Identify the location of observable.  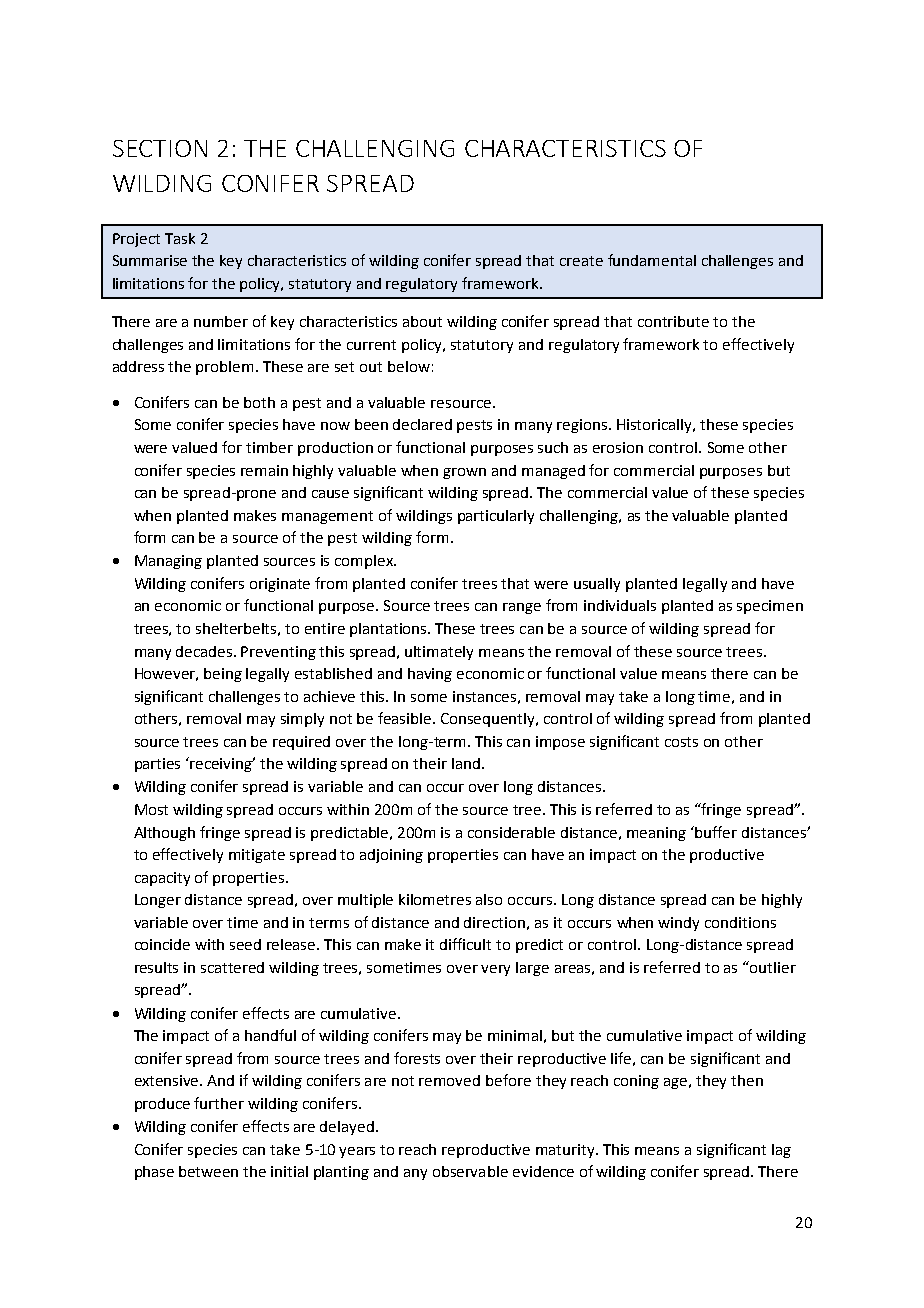
(470, 1171).
